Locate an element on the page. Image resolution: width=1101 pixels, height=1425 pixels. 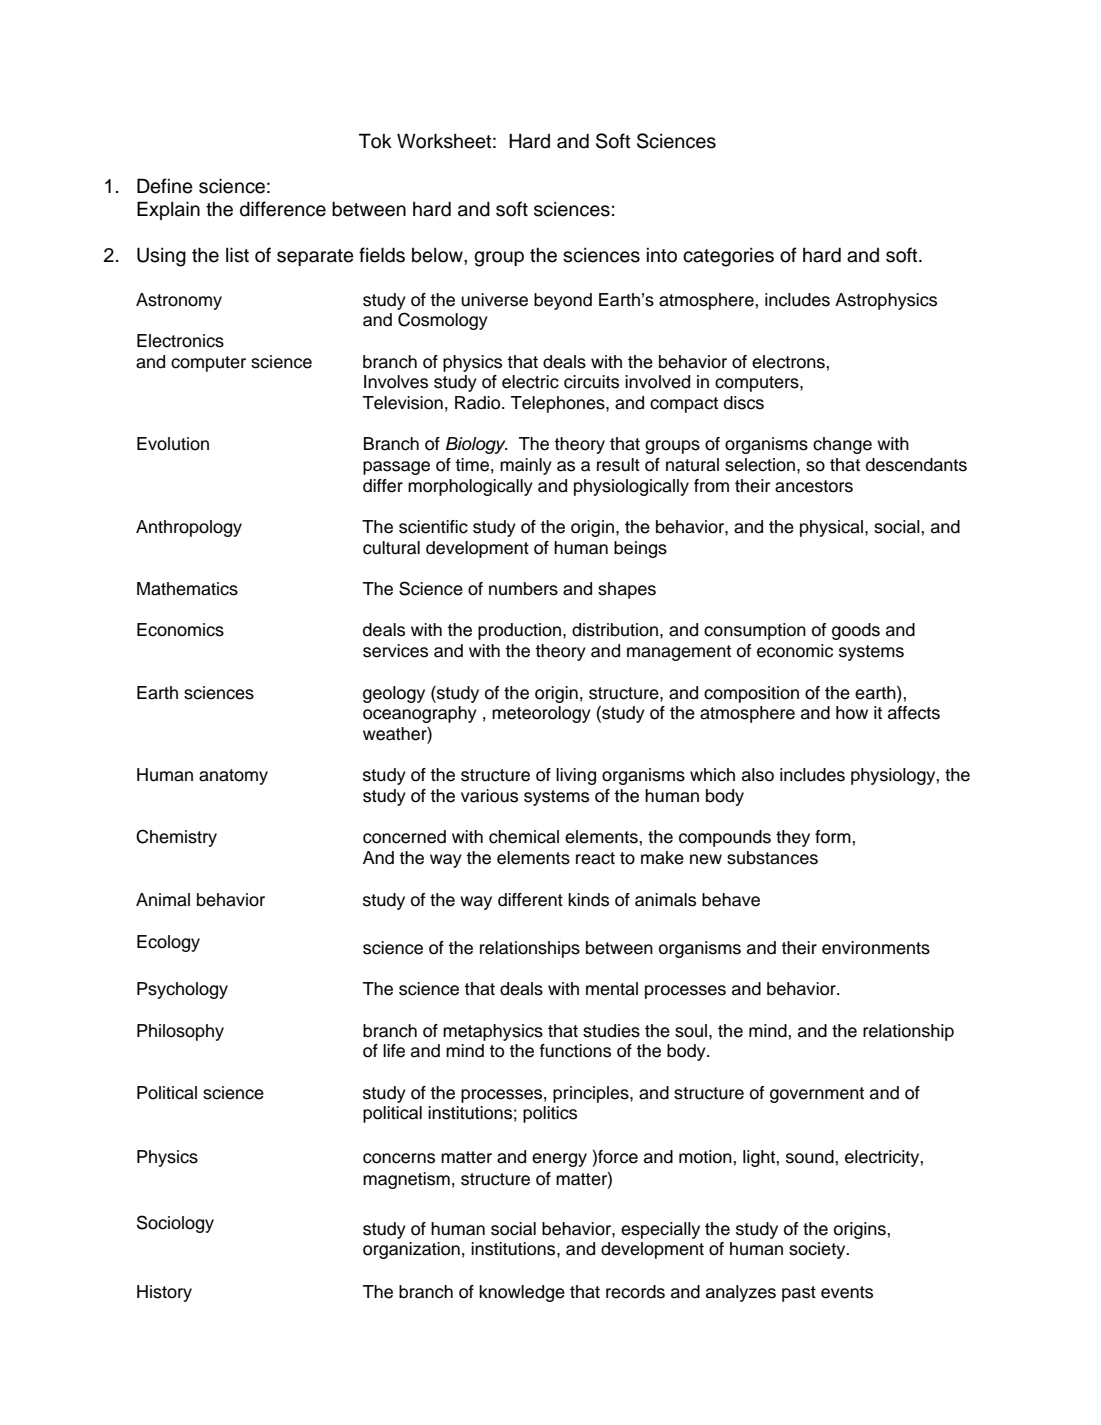
electrons is located at coordinates (789, 362).
